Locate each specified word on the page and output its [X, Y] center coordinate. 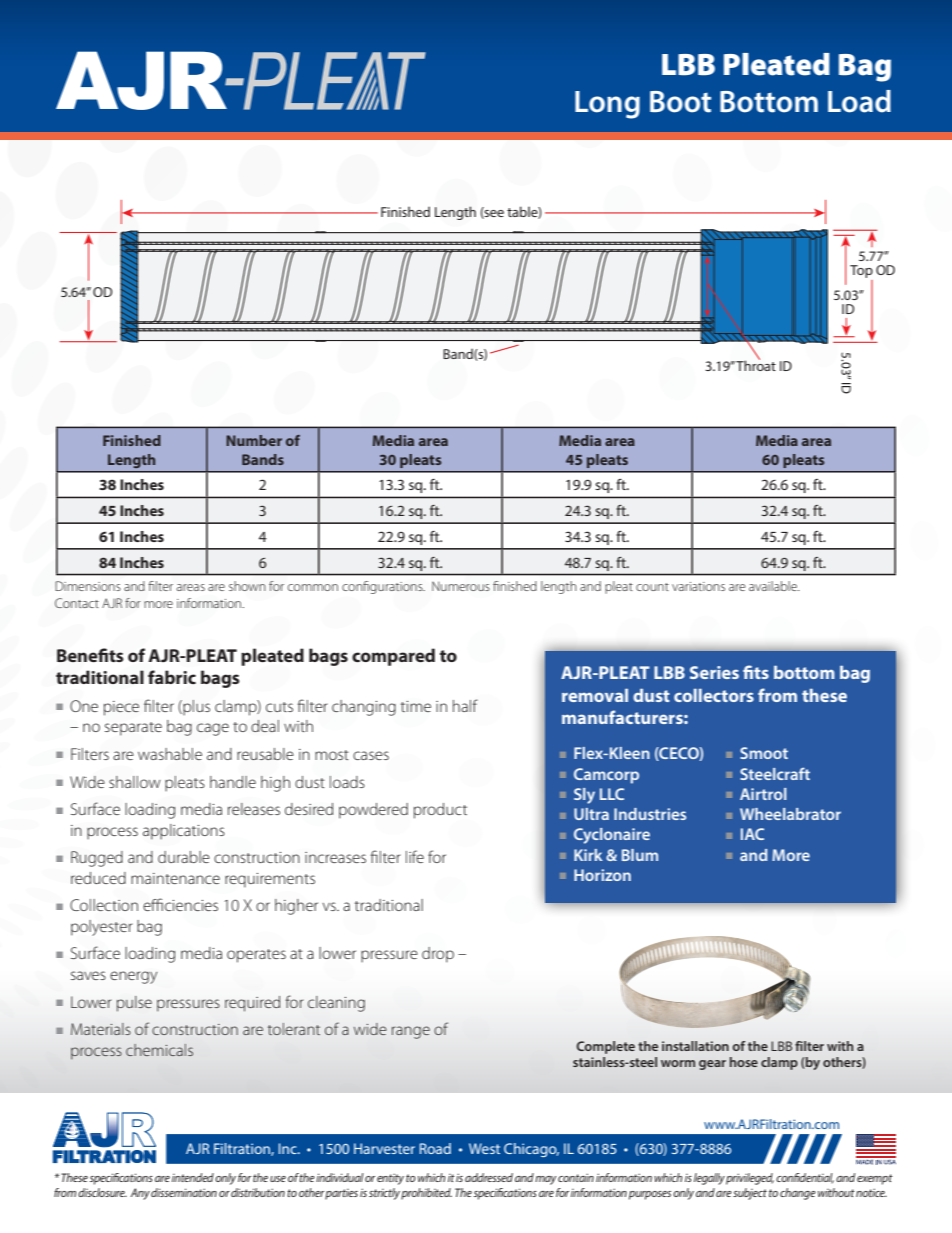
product [440, 811]
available [774, 586]
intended [193, 1177]
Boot [680, 102]
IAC [752, 834]
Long [607, 105]
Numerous [461, 586]
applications [184, 832]
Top [861, 271]
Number [254, 440]
